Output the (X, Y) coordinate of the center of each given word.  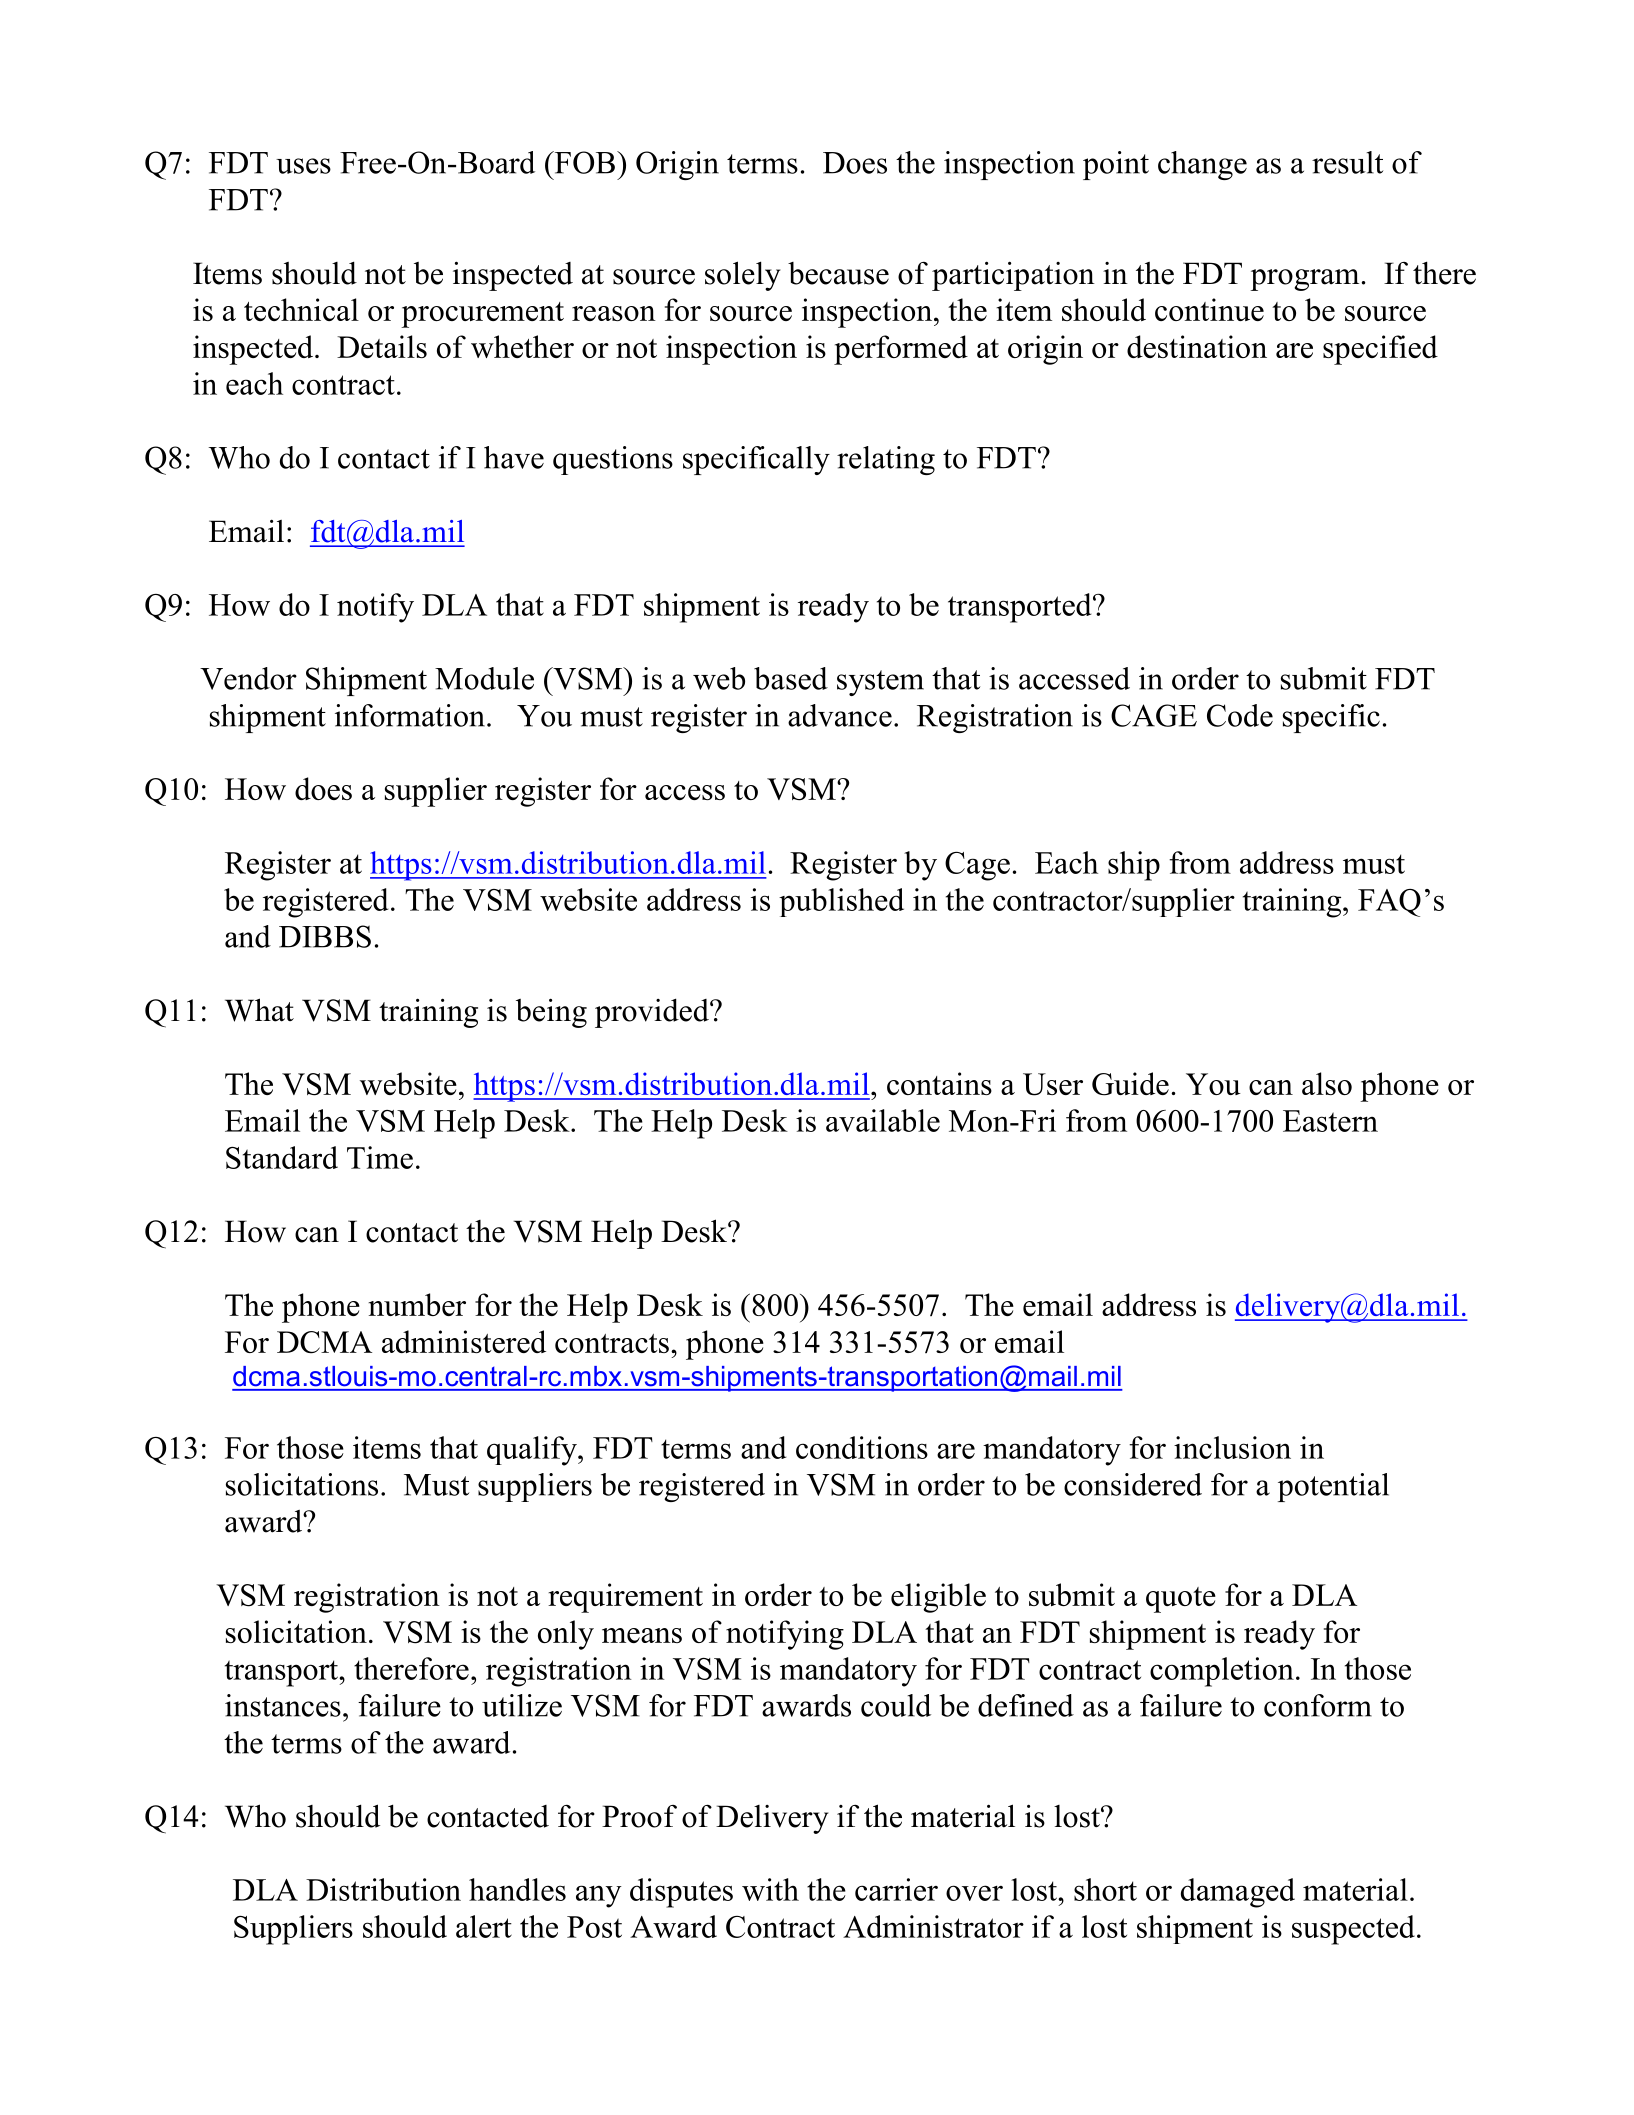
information (410, 715)
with (770, 1889)
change (1202, 165)
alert (484, 1926)
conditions (862, 1447)
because (838, 273)
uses (303, 166)
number (417, 1304)
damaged (1238, 1893)
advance (840, 715)
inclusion (1232, 1447)
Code (1240, 715)
